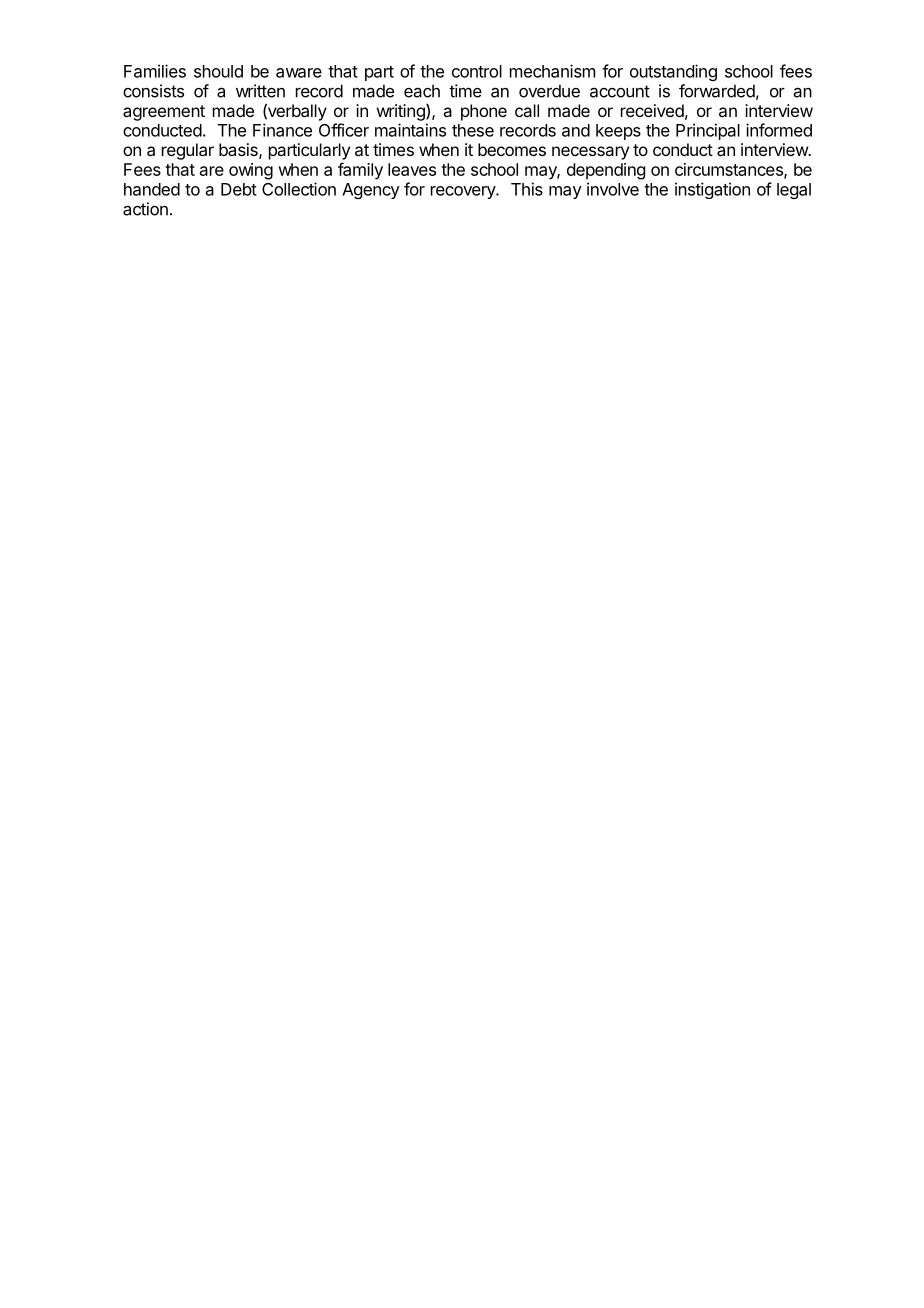  Describe the element at coordinates (145, 209) in the image. I see `action` at that location.
